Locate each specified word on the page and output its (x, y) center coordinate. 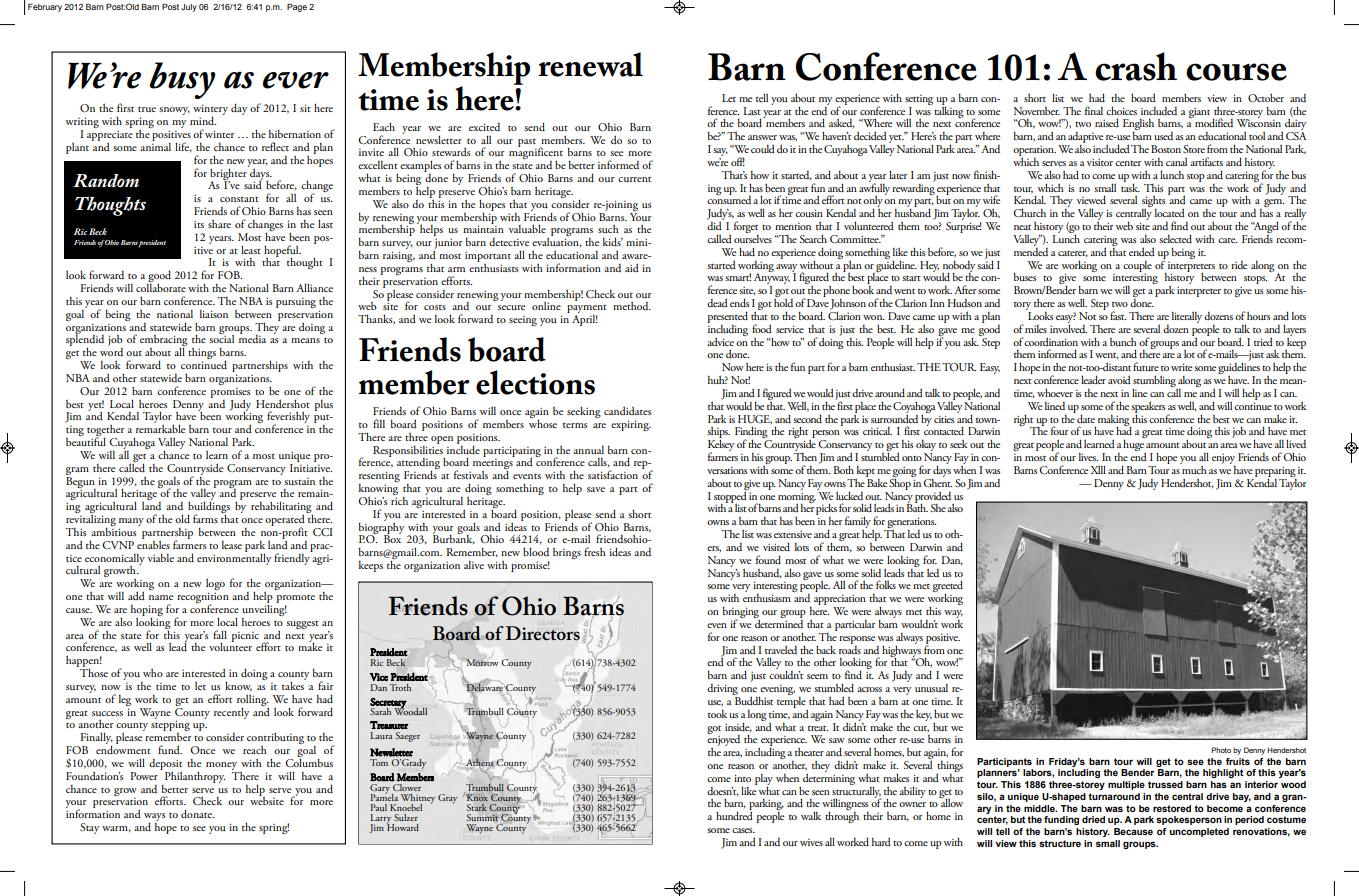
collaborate (161, 286)
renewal (590, 64)
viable (161, 558)
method (632, 305)
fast (1118, 315)
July (189, 8)
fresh (595, 551)
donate (197, 813)
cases (743, 830)
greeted (948, 587)
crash (1136, 66)
